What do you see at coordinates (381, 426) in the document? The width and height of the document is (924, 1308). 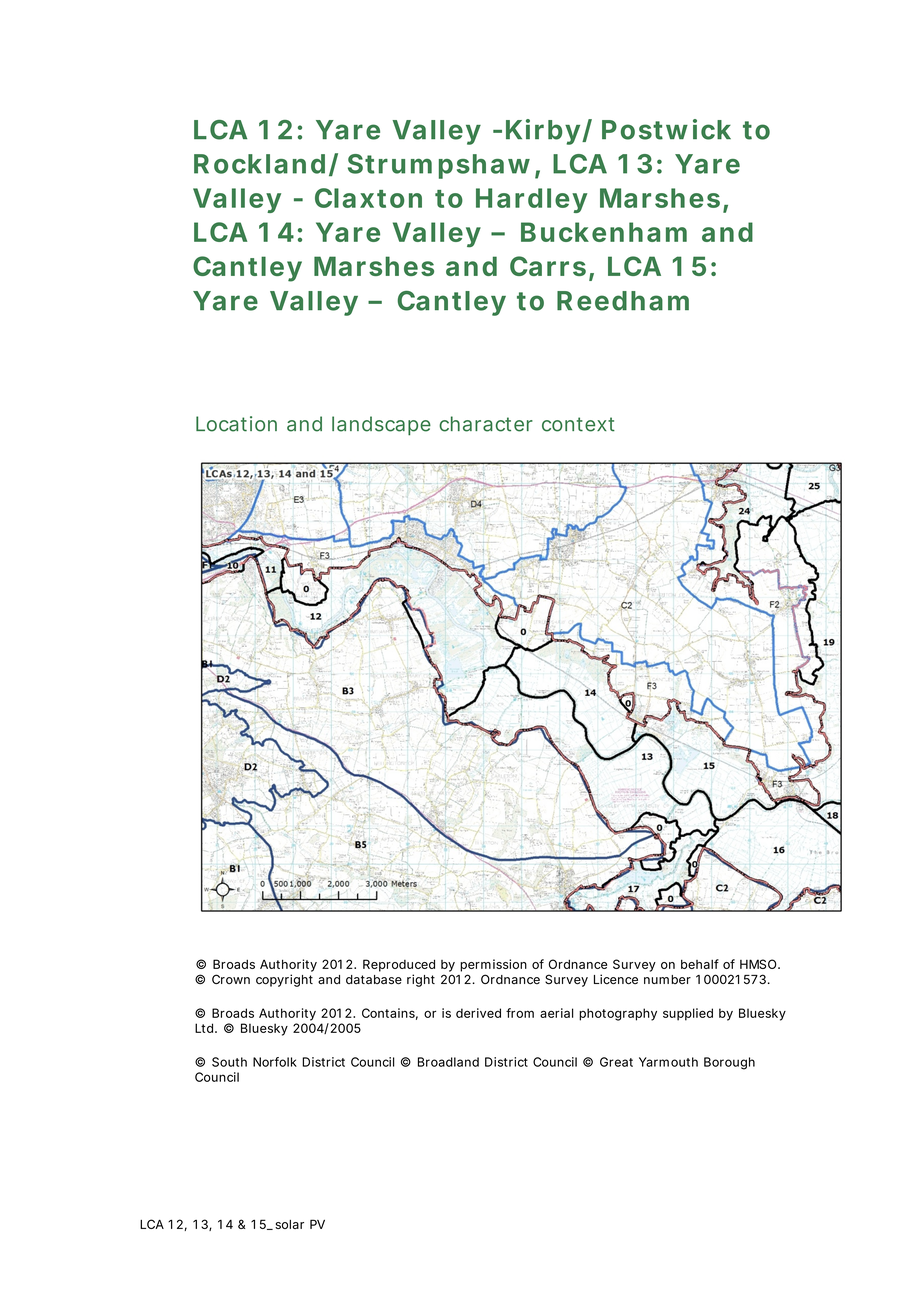 I see `landscape` at bounding box center [381, 426].
